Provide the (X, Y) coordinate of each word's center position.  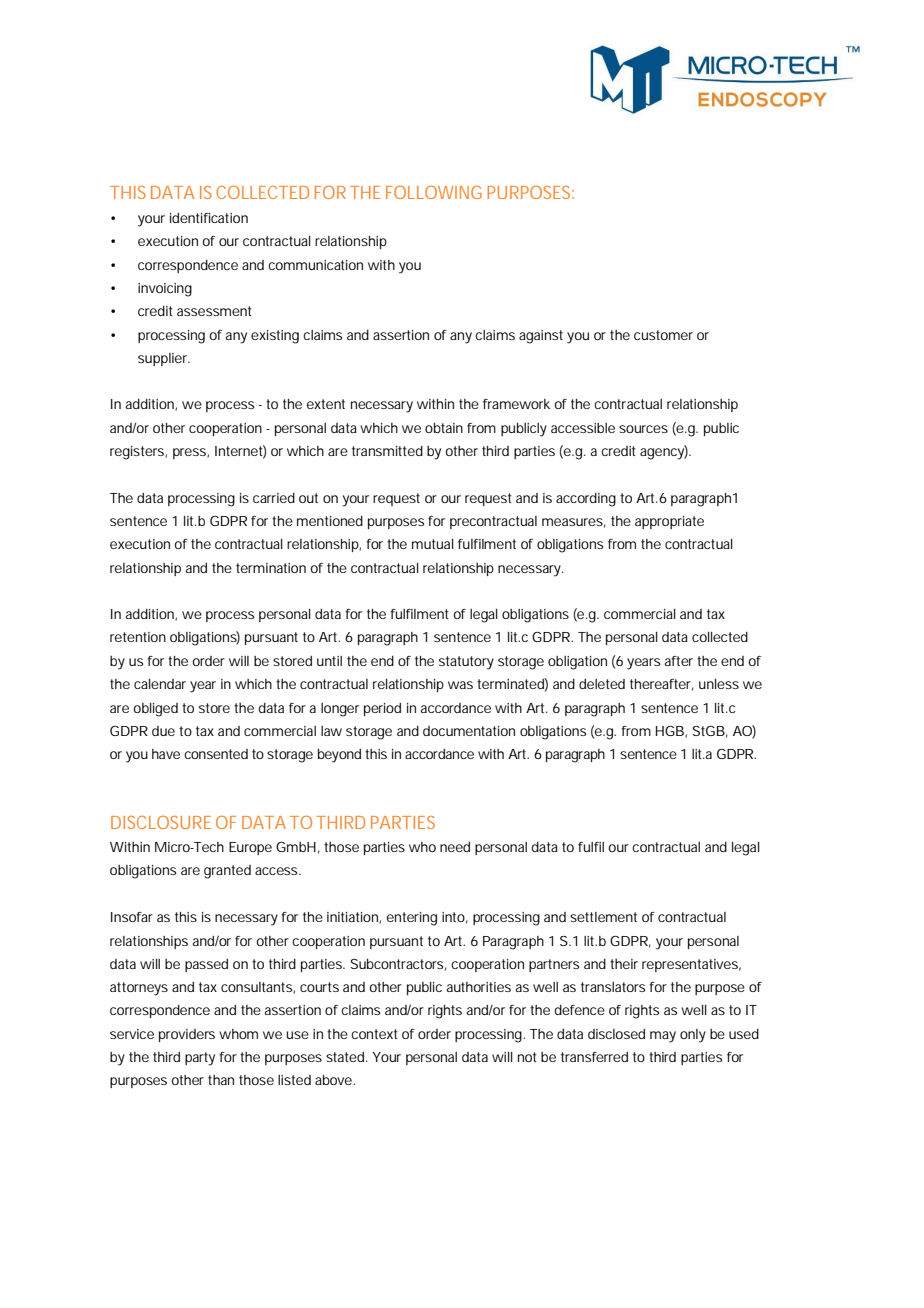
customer (663, 335)
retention (138, 637)
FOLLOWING (434, 192)
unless (719, 684)
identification (209, 218)
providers (187, 1035)
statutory (466, 663)
